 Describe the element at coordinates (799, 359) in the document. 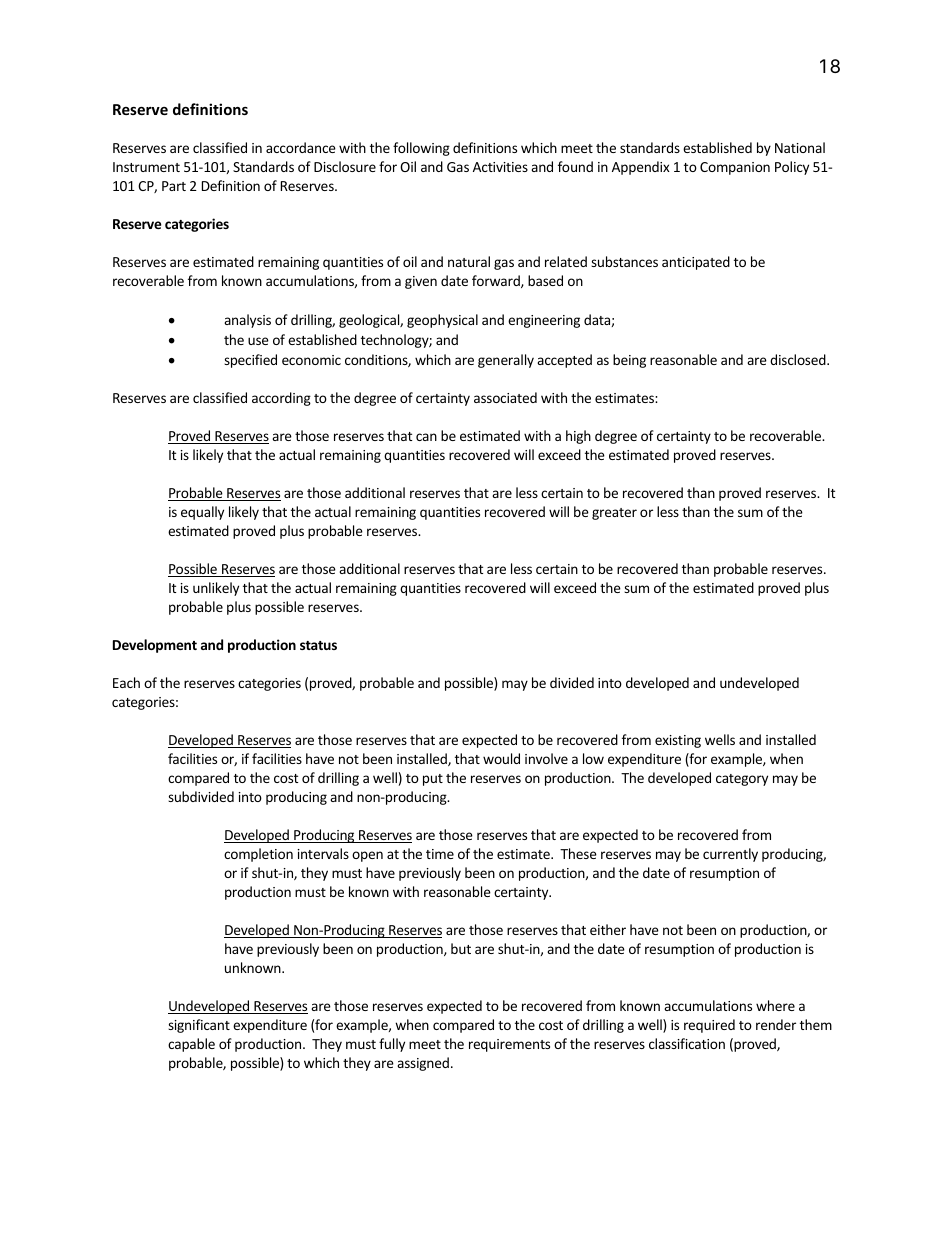

I see `disclosed` at that location.
